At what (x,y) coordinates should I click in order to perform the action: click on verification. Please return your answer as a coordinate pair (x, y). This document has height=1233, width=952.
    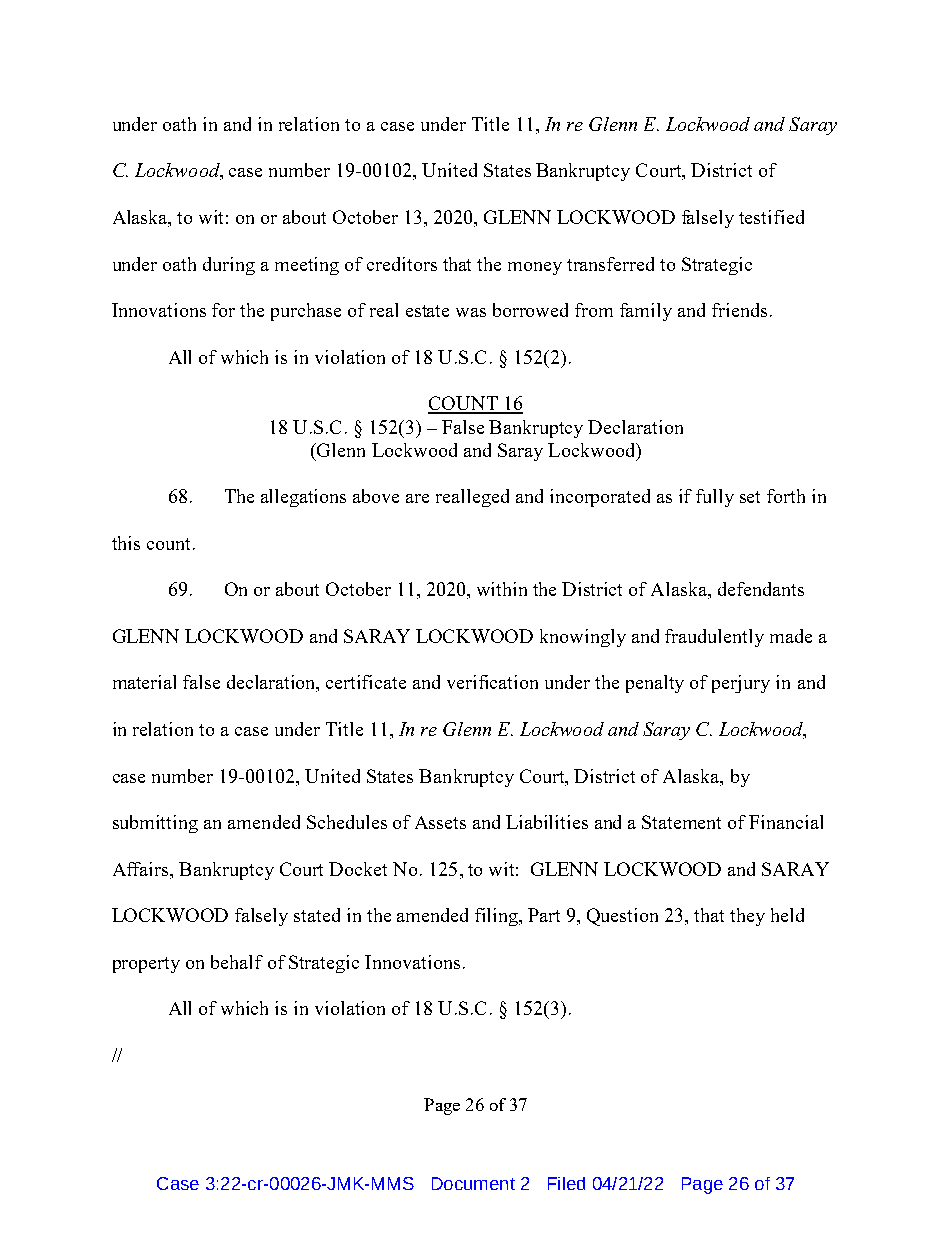
    Looking at the image, I should click on (492, 682).
